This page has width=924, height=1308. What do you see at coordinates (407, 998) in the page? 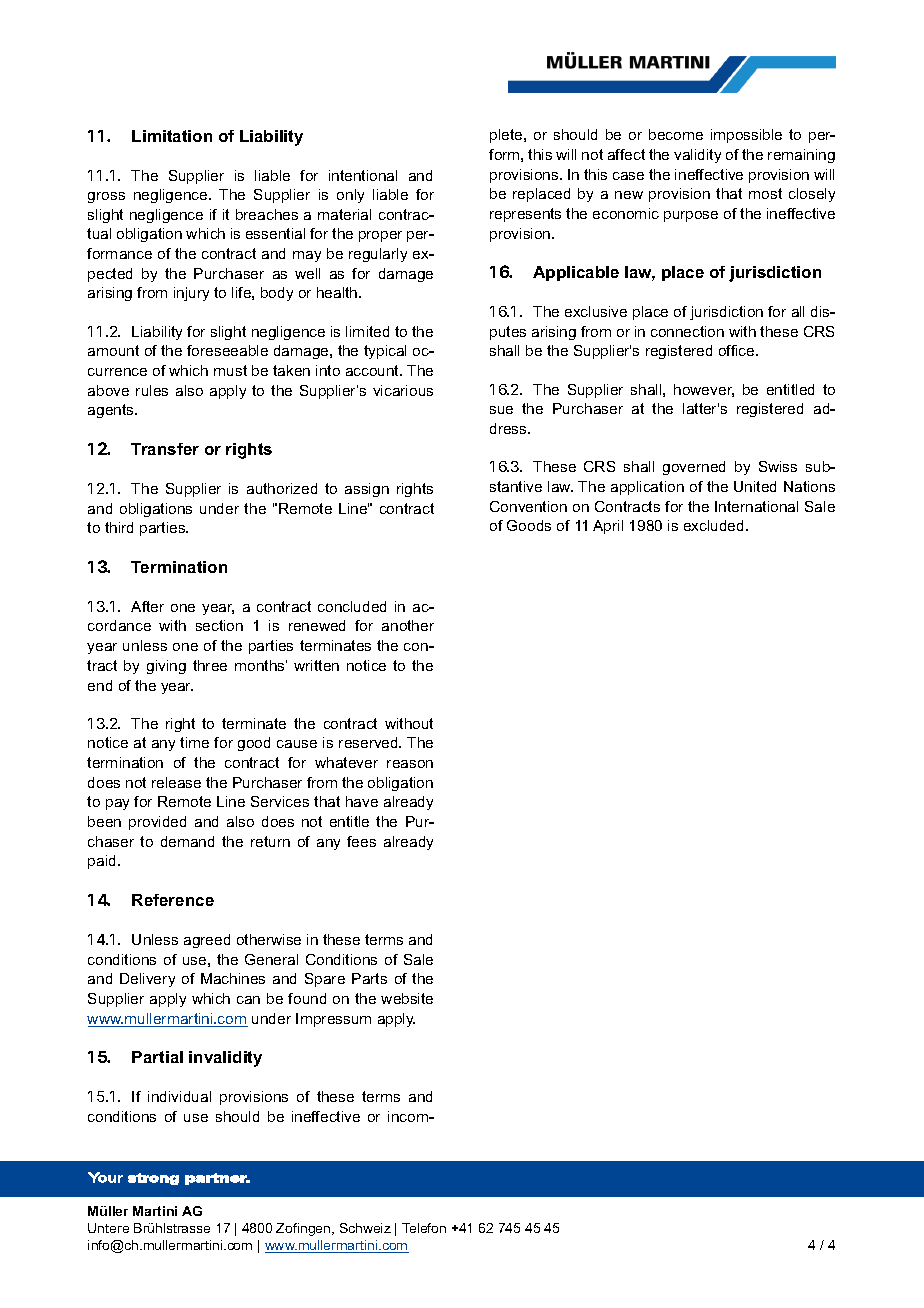
I see `website` at bounding box center [407, 998].
